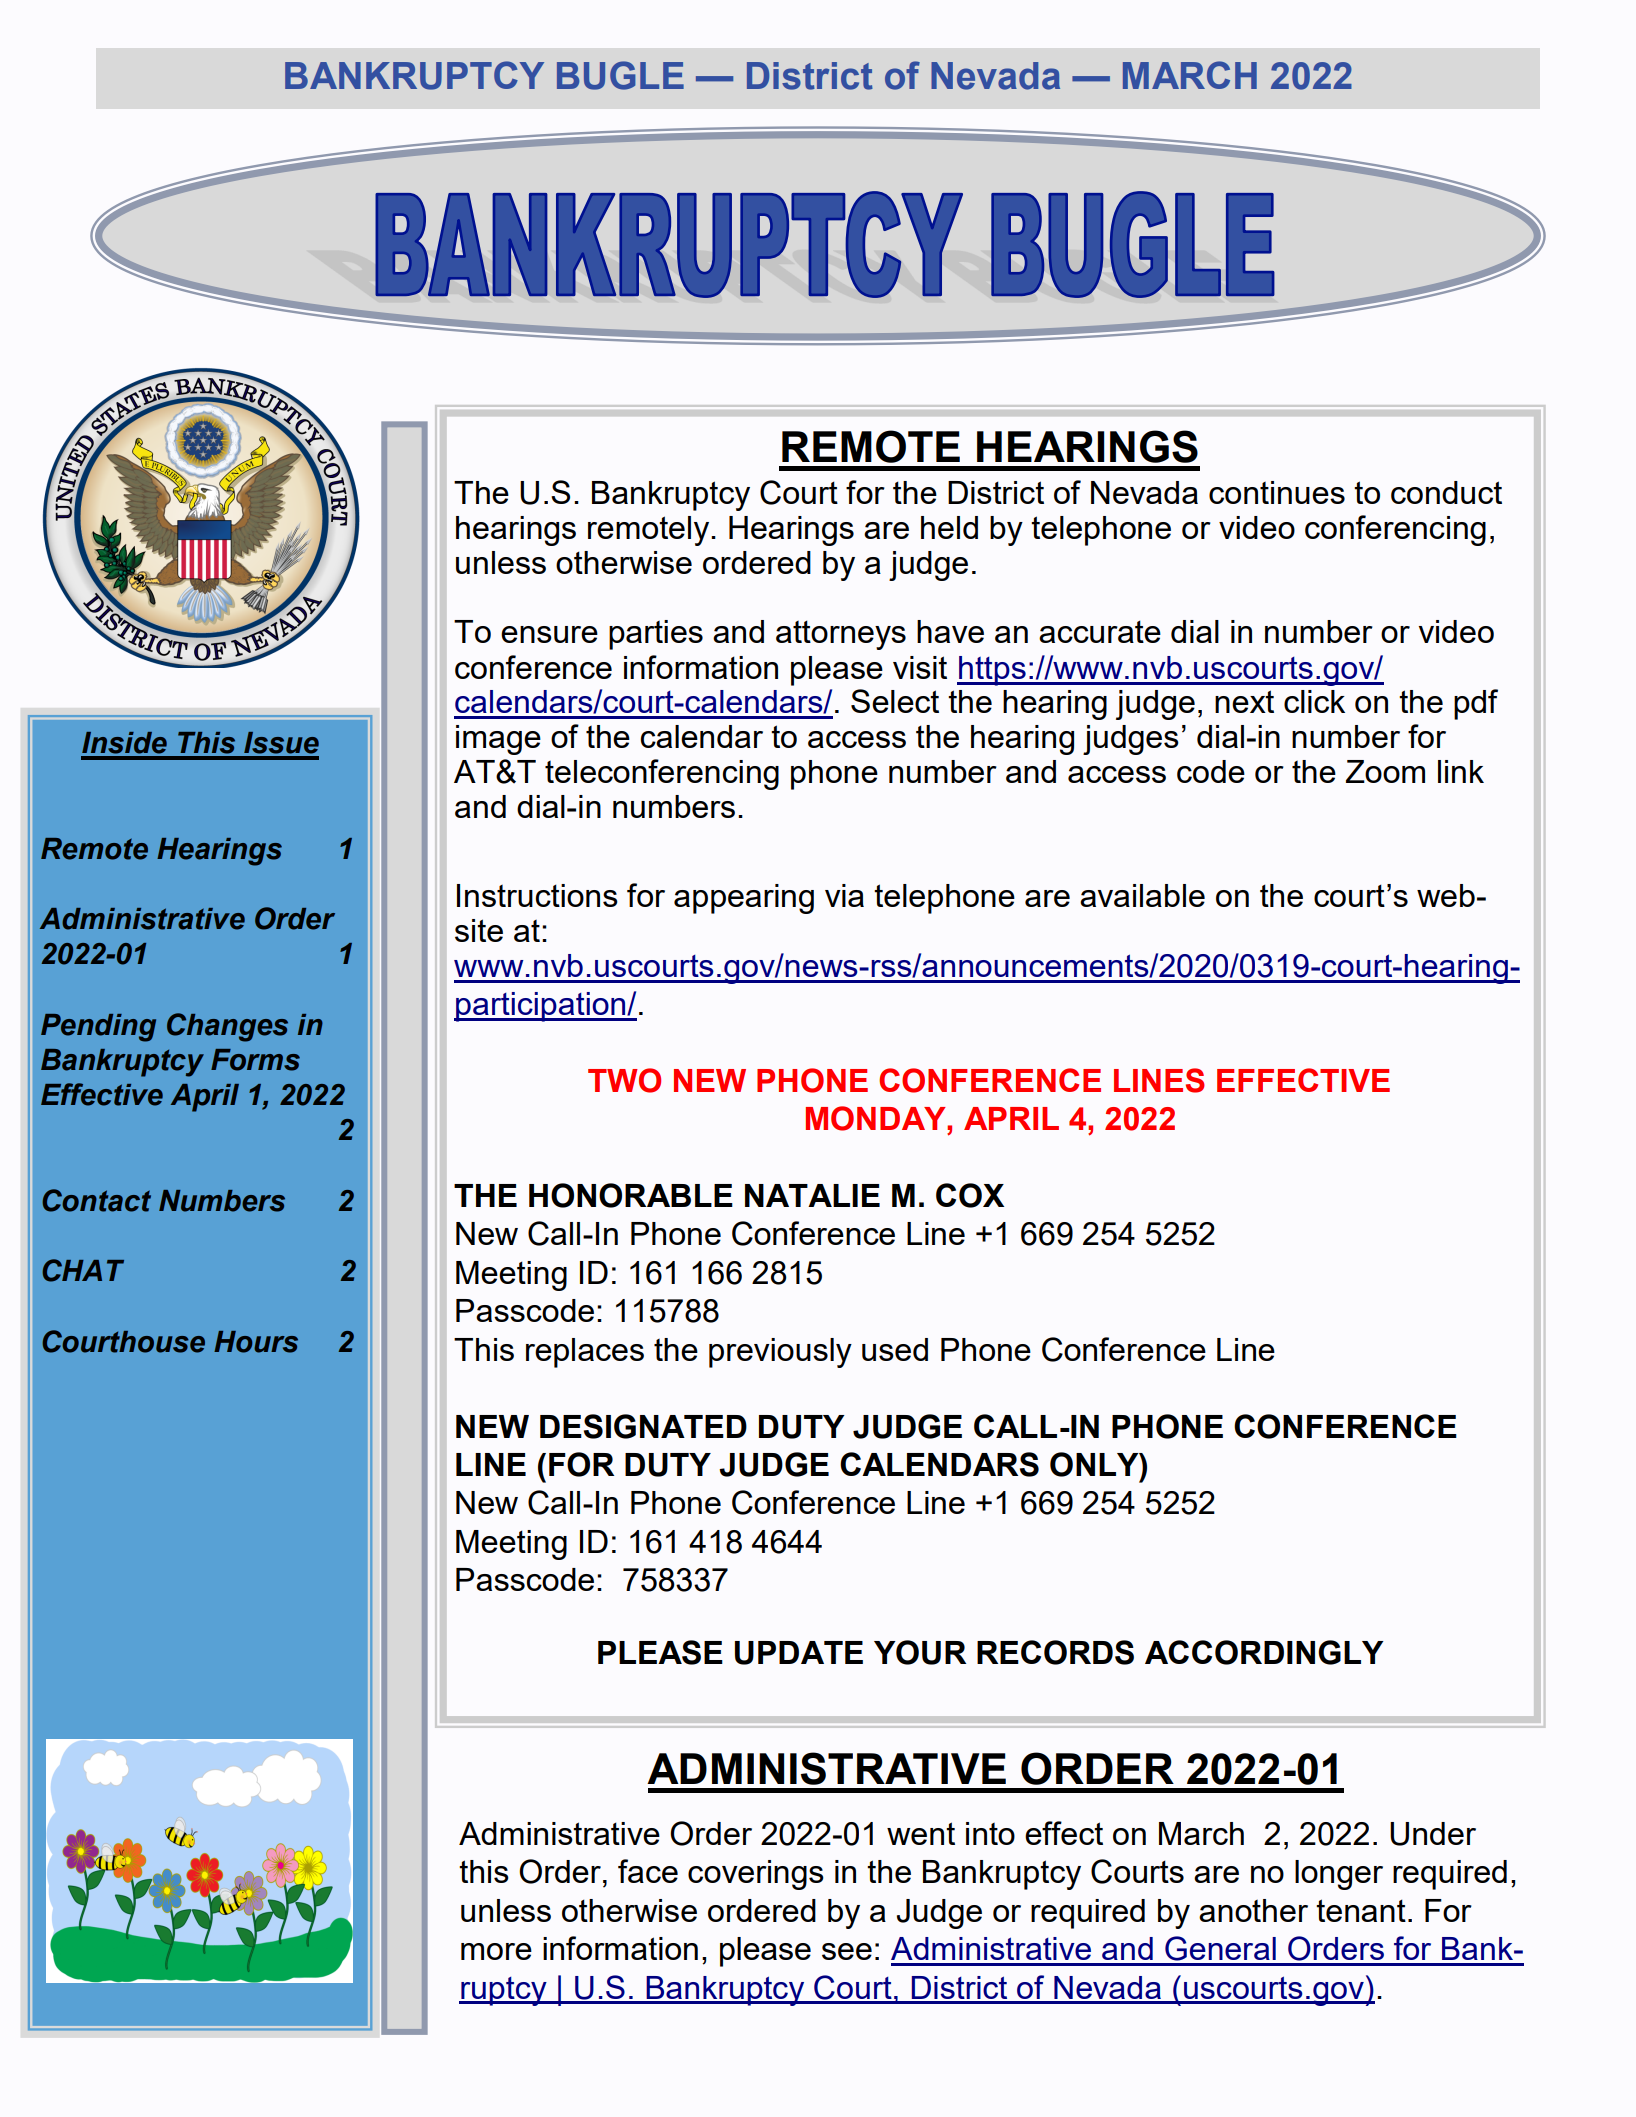 Image resolution: width=1636 pixels, height=2117 pixels. Describe the element at coordinates (756, 1875) in the page. I see `coverings` at that location.
